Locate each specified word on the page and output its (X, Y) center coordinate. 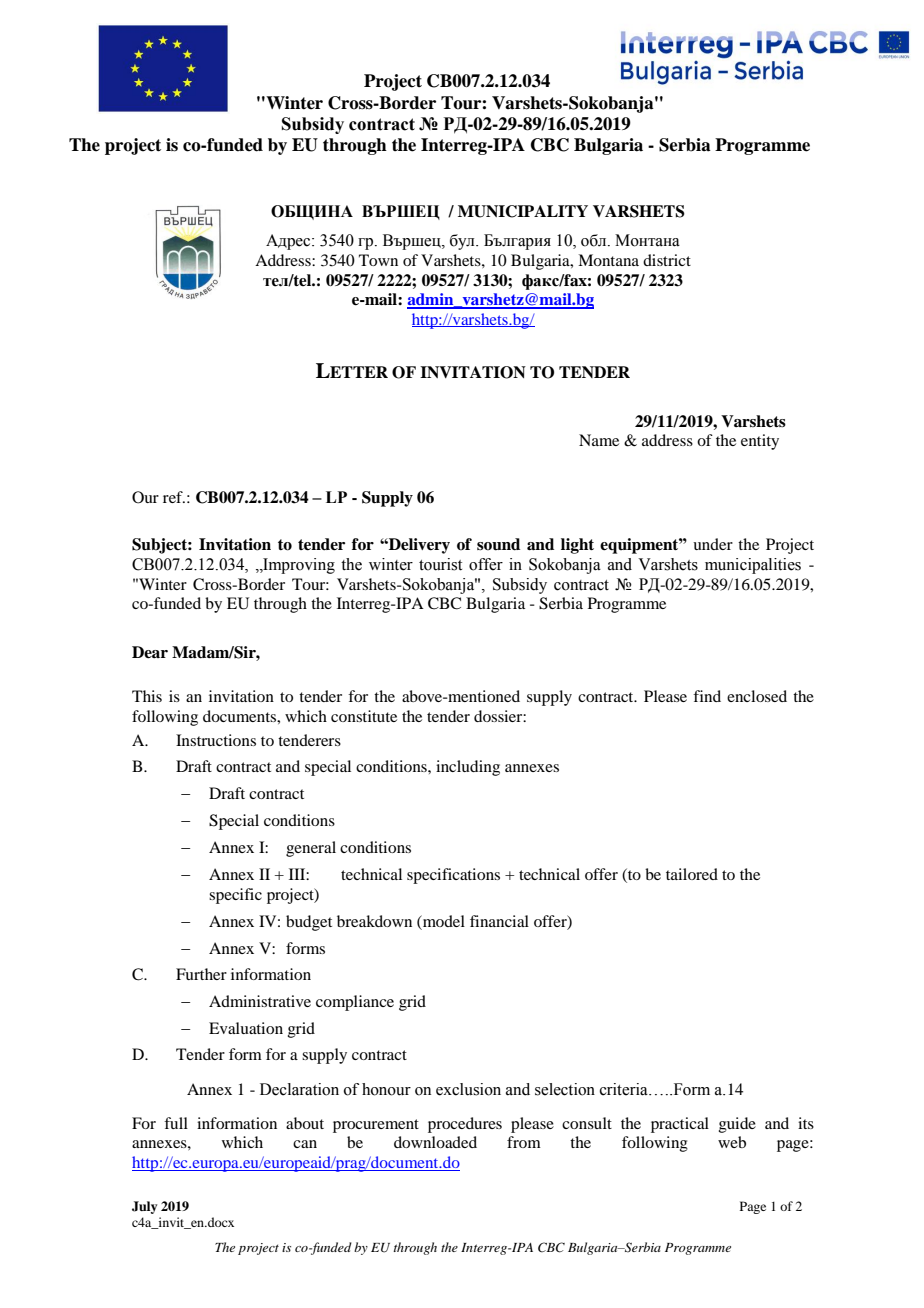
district (667, 260)
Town (378, 260)
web (732, 1142)
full (176, 1123)
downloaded (435, 1142)
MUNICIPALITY (523, 211)
